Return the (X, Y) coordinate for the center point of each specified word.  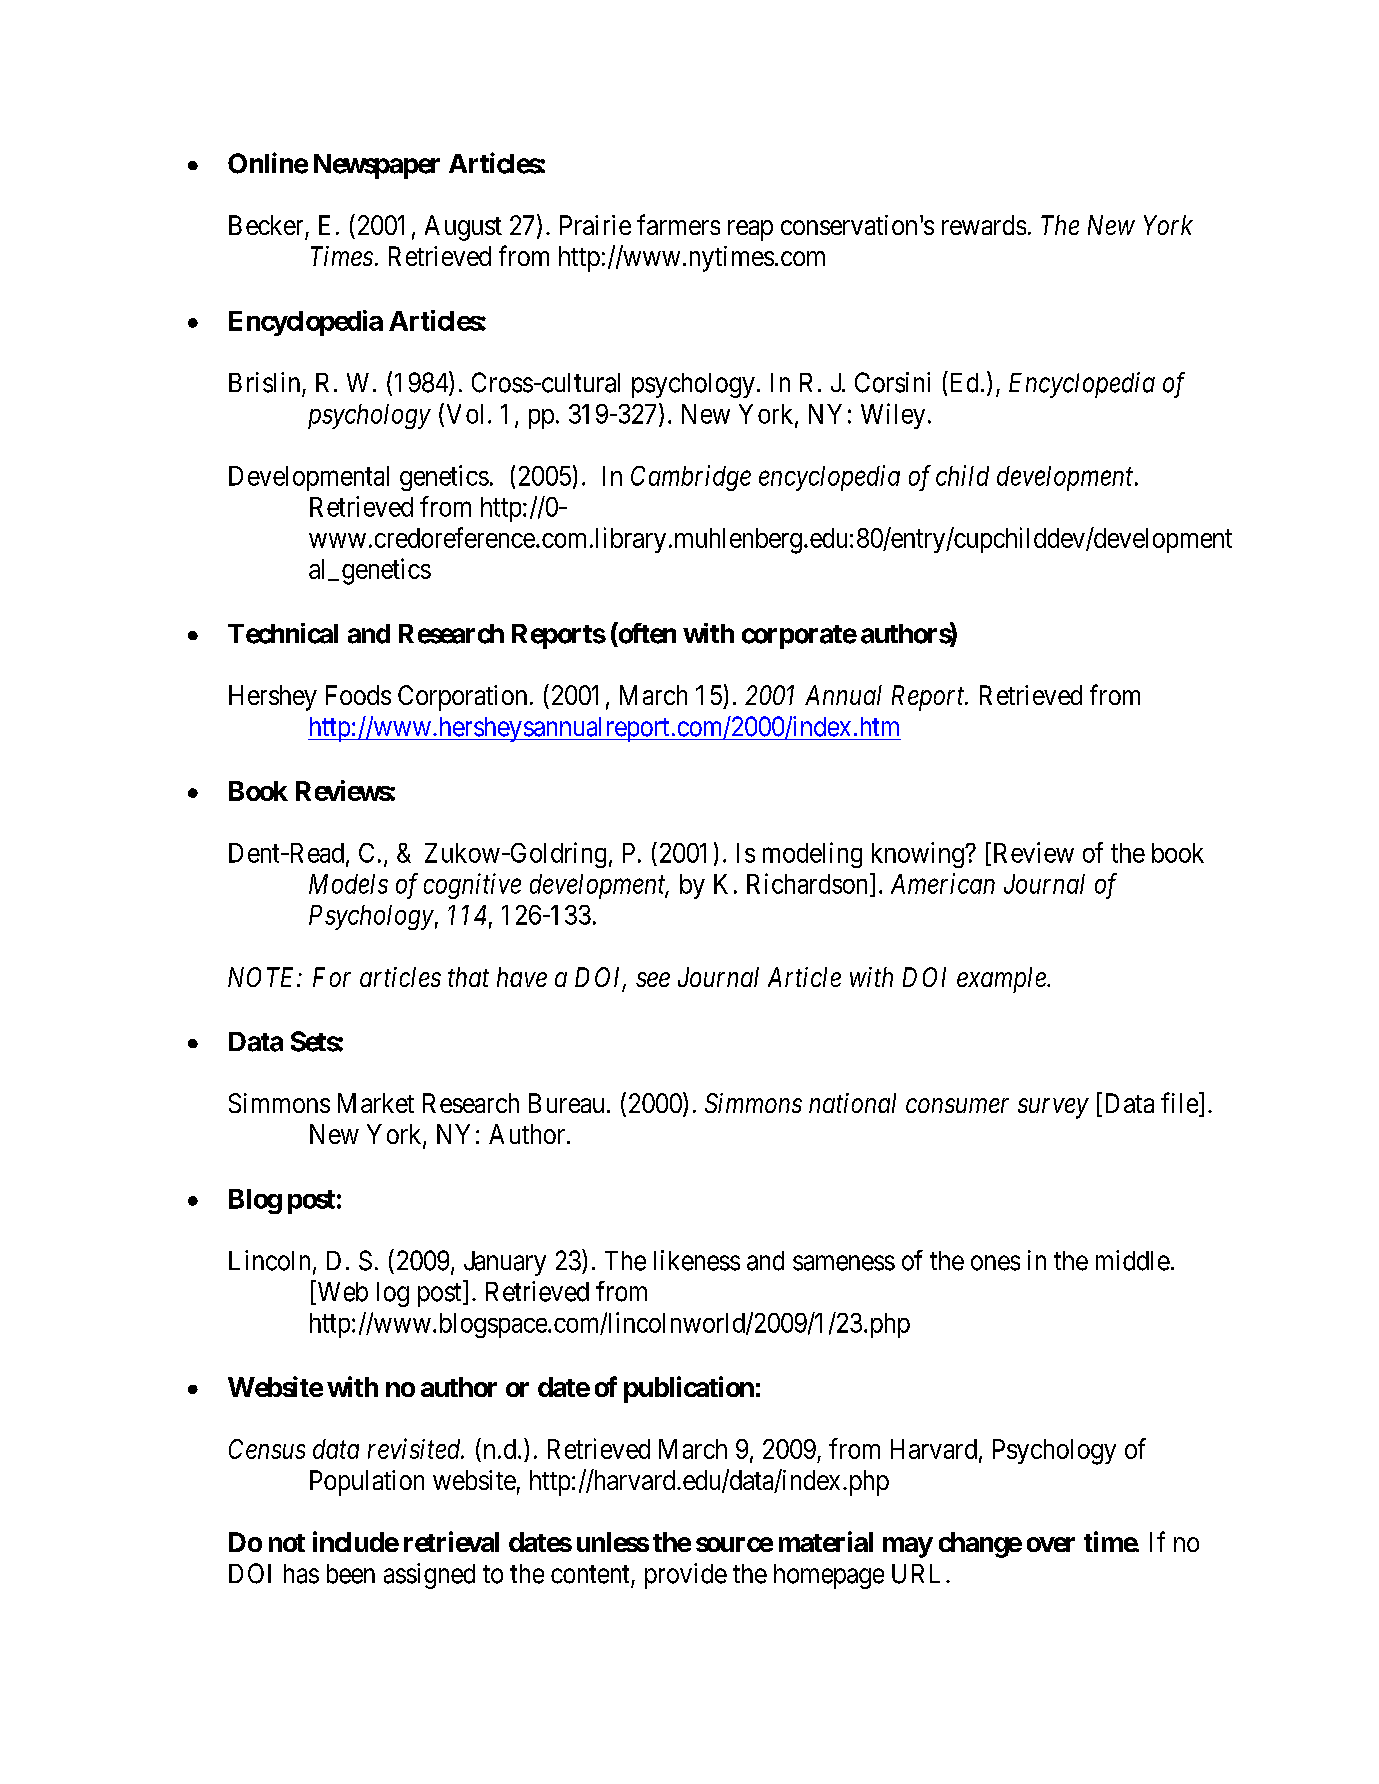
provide (686, 1576)
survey (1053, 1109)
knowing (919, 855)
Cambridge (691, 478)
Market (376, 1103)
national (852, 1103)
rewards (984, 225)
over (1051, 1544)
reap (750, 230)
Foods (358, 695)
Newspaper (377, 166)
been (351, 1574)
